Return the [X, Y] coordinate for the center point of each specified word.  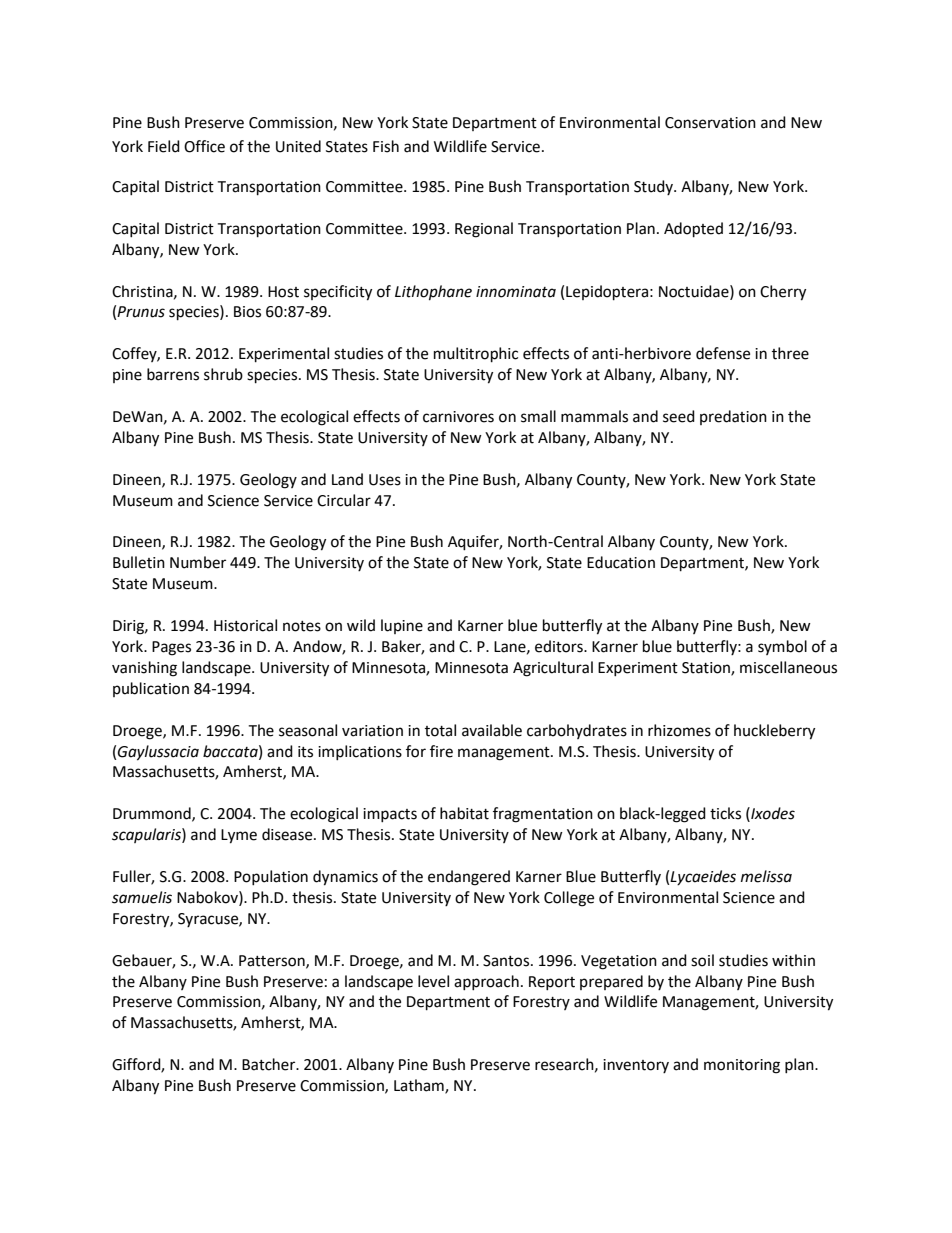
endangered [469, 878]
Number [198, 562]
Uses [385, 480]
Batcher [270, 1064]
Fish [386, 146]
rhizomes [679, 730]
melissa [766, 876]
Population [271, 877]
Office [204, 146]
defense [723, 353]
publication [151, 689]
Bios [247, 312]
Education [621, 562]
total [440, 730]
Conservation [710, 123]
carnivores [458, 417]
